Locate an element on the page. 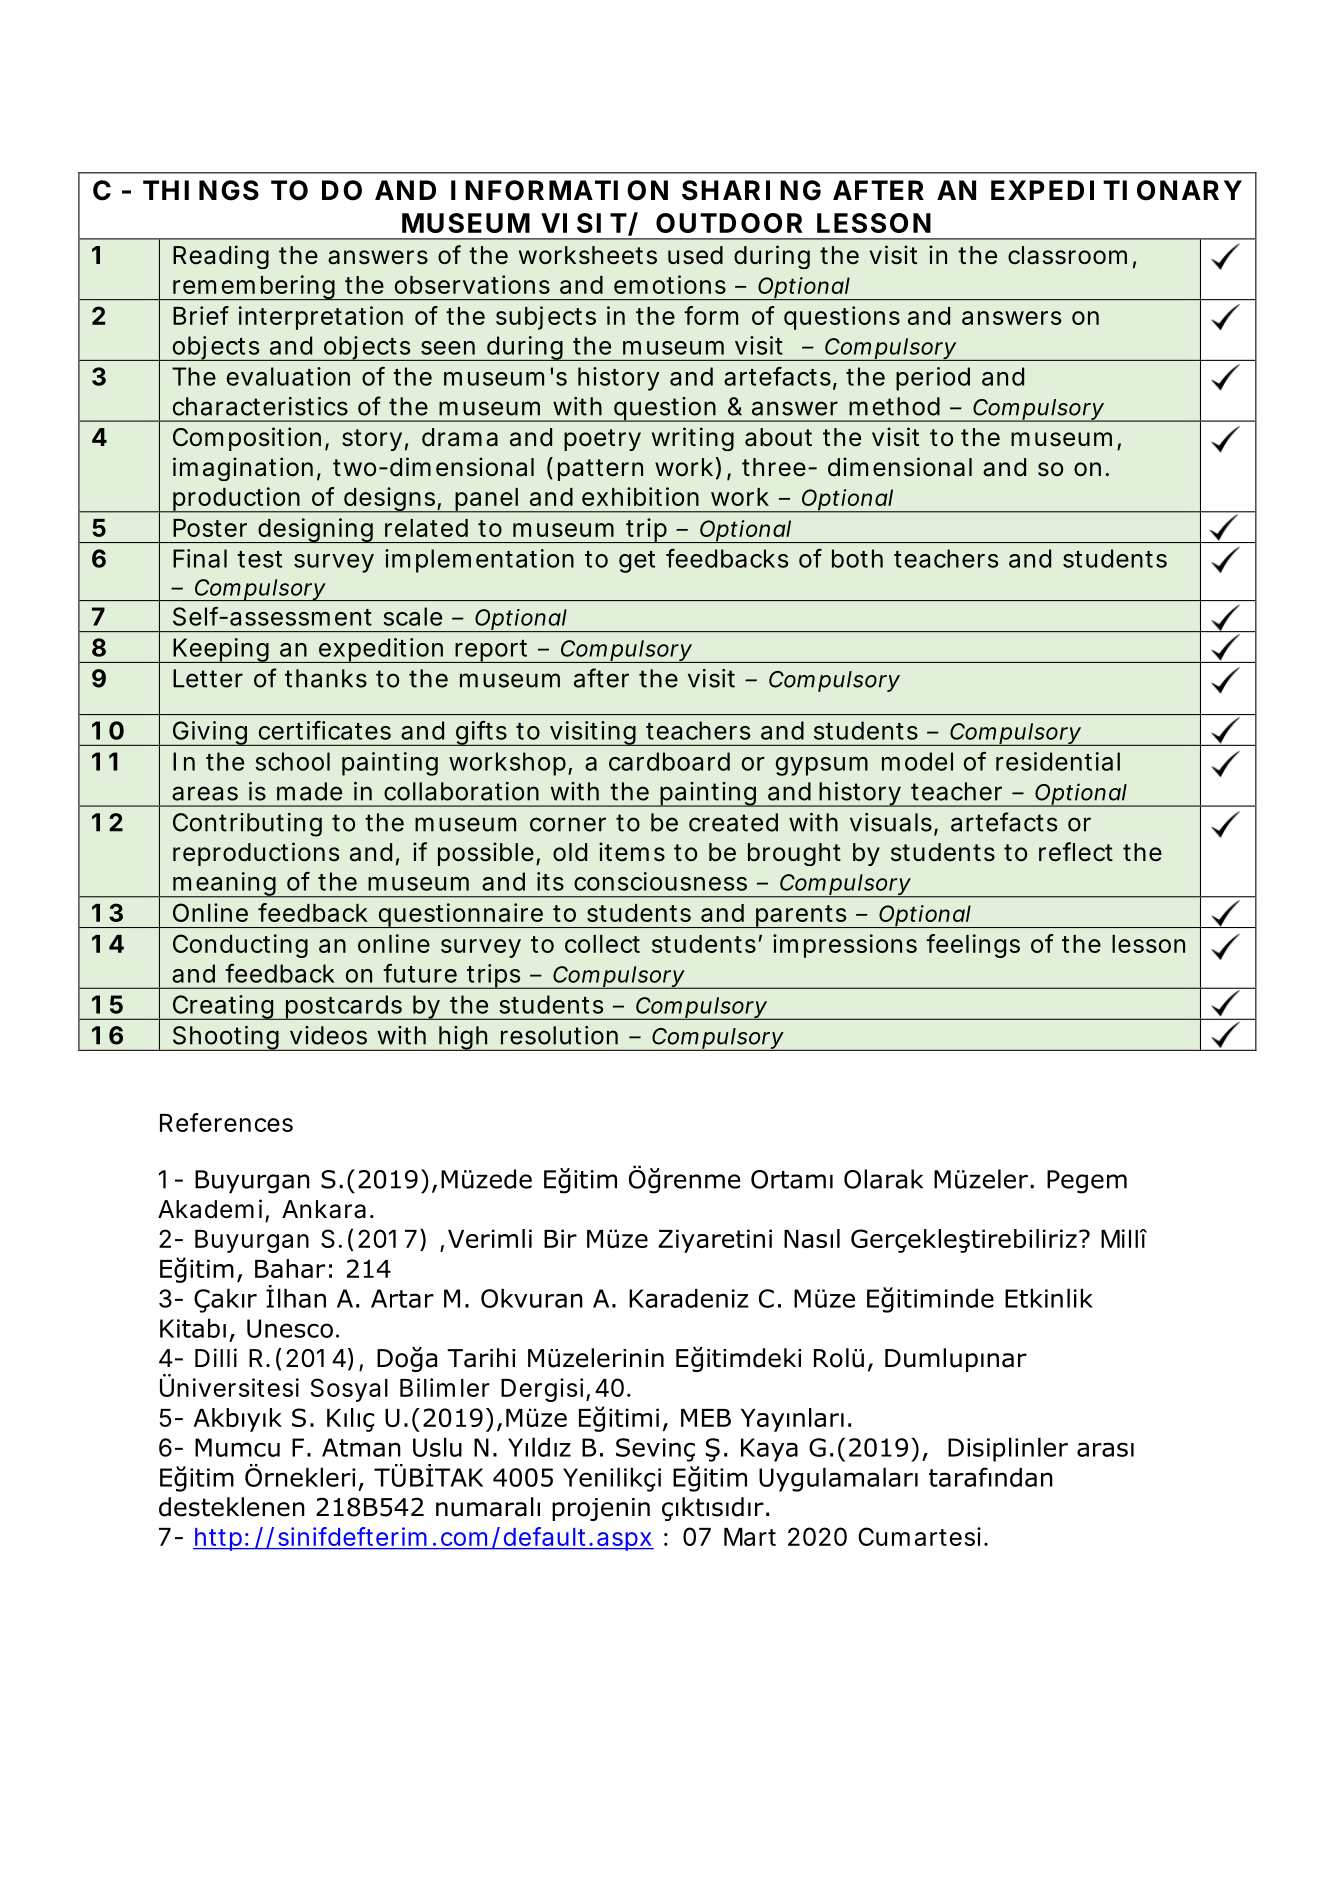 Image resolution: width=1327 pixels, height=1877 pixels. designing is located at coordinates (316, 530).
